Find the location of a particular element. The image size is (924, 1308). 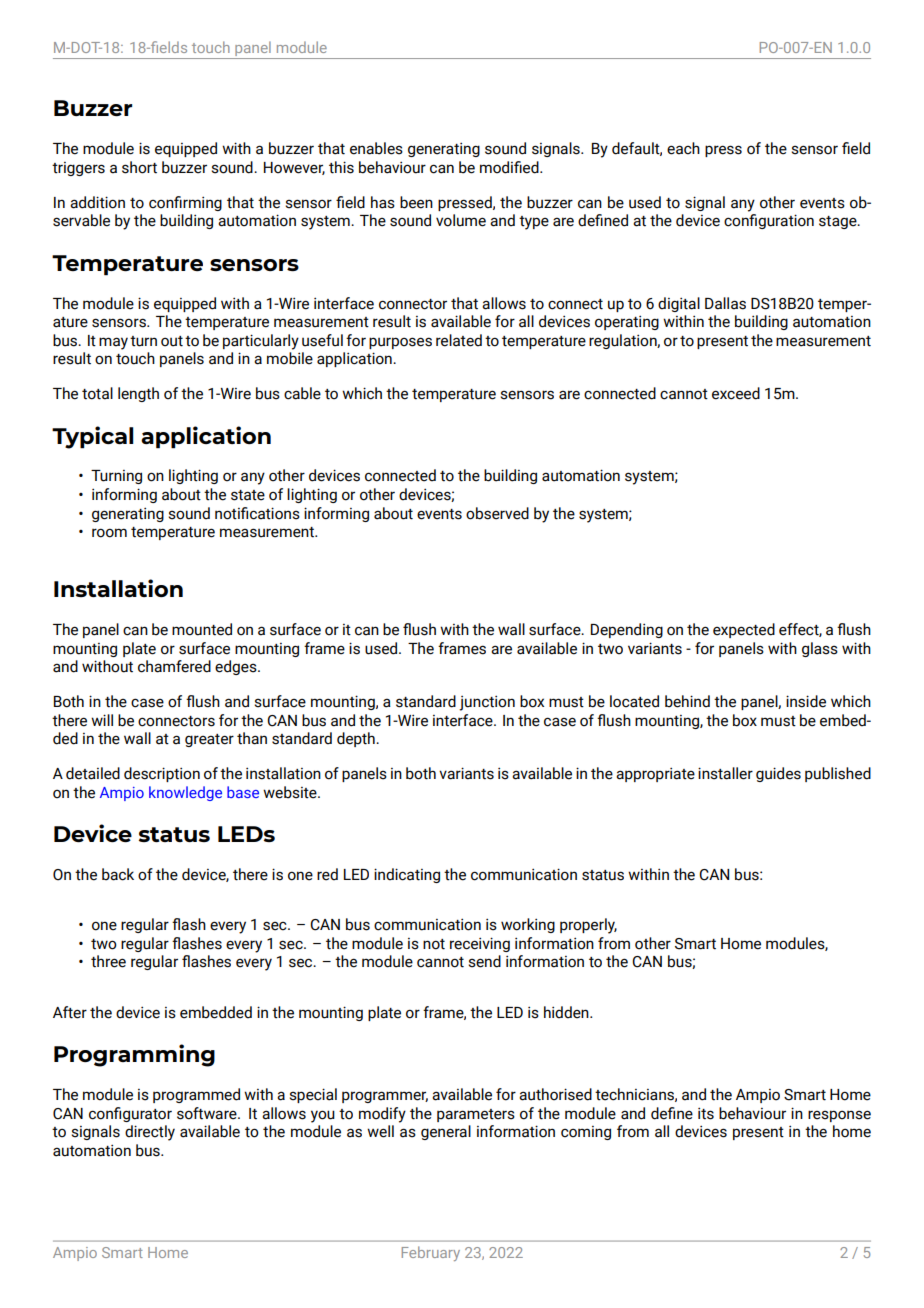

short is located at coordinates (139, 167).
